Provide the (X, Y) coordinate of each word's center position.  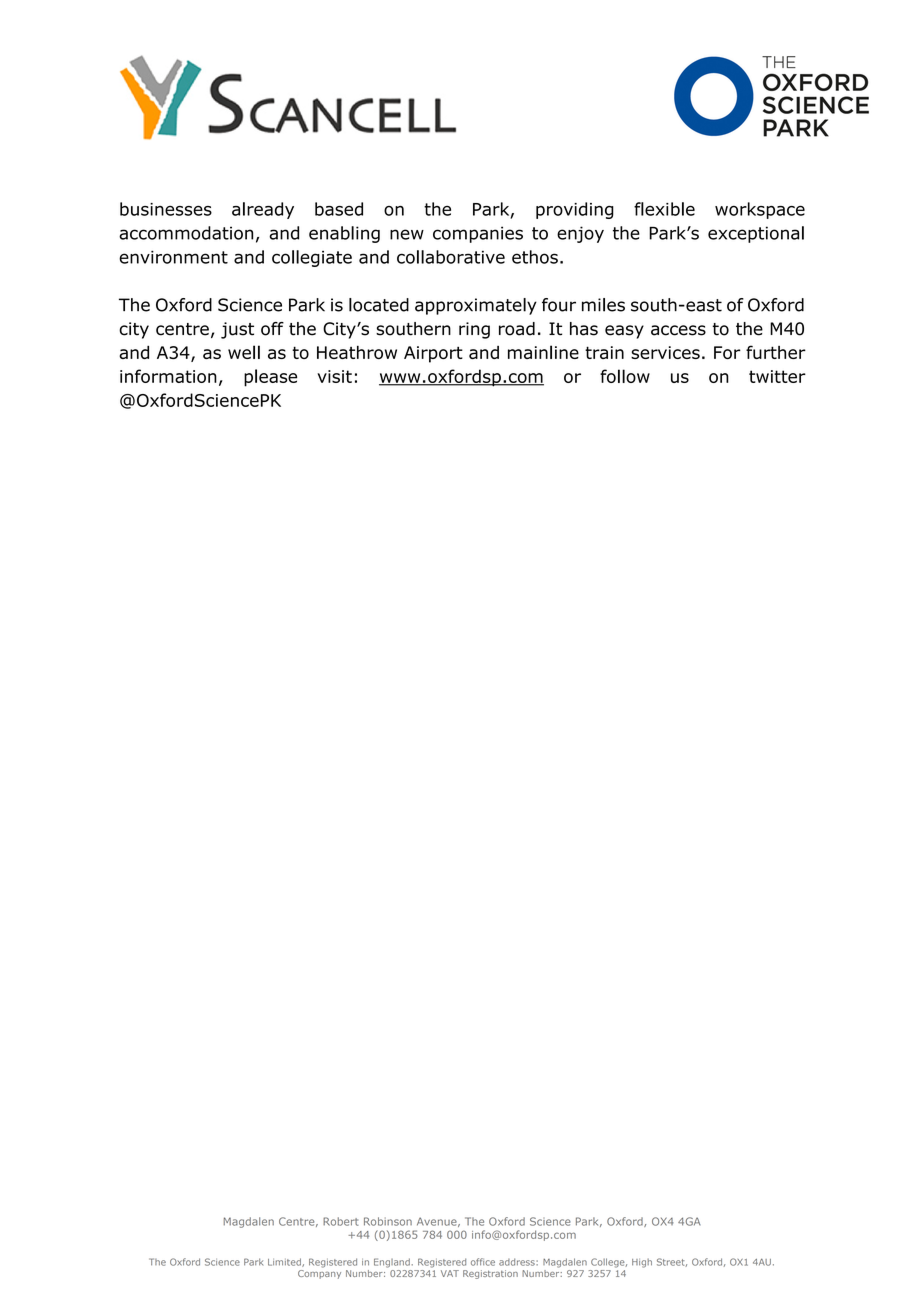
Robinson (388, 1221)
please (270, 378)
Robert (341, 1221)
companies (478, 234)
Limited (285, 1262)
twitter (777, 376)
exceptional (756, 234)
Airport (433, 354)
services (665, 352)
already (263, 210)
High (642, 1263)
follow (625, 376)
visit (334, 376)
